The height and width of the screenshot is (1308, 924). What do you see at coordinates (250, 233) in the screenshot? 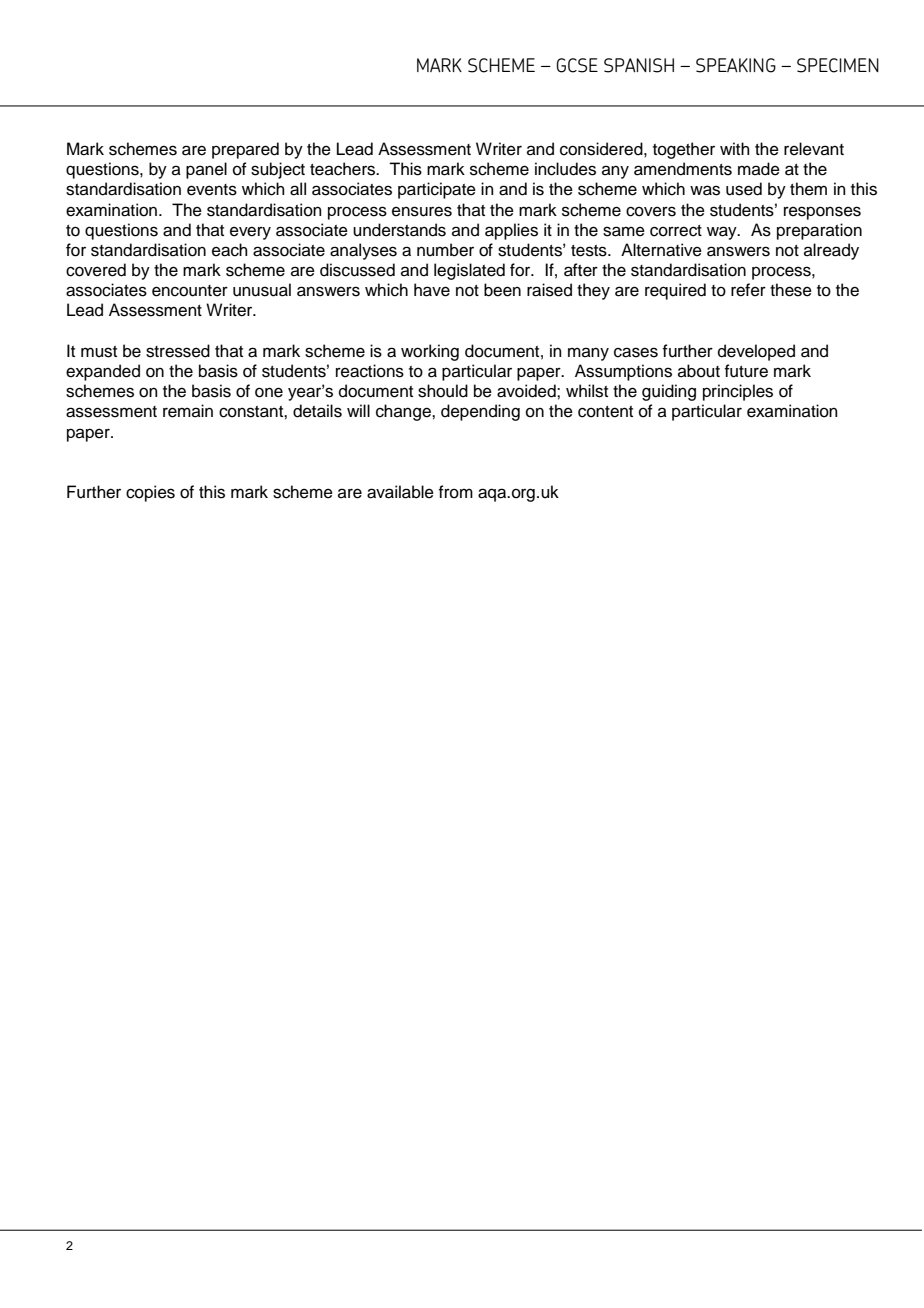
I see `every` at bounding box center [250, 233].
